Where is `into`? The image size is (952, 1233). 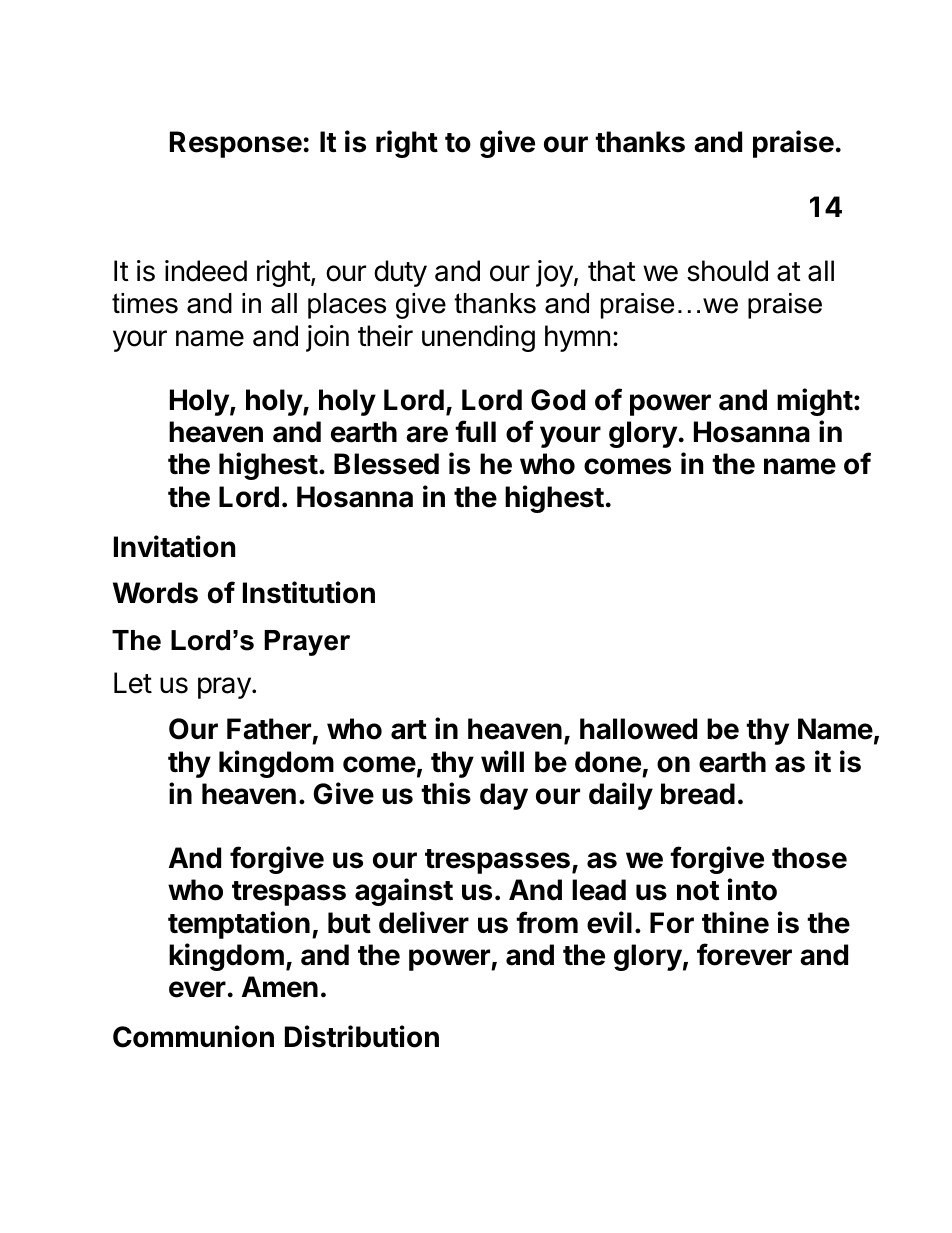
into is located at coordinates (752, 889).
